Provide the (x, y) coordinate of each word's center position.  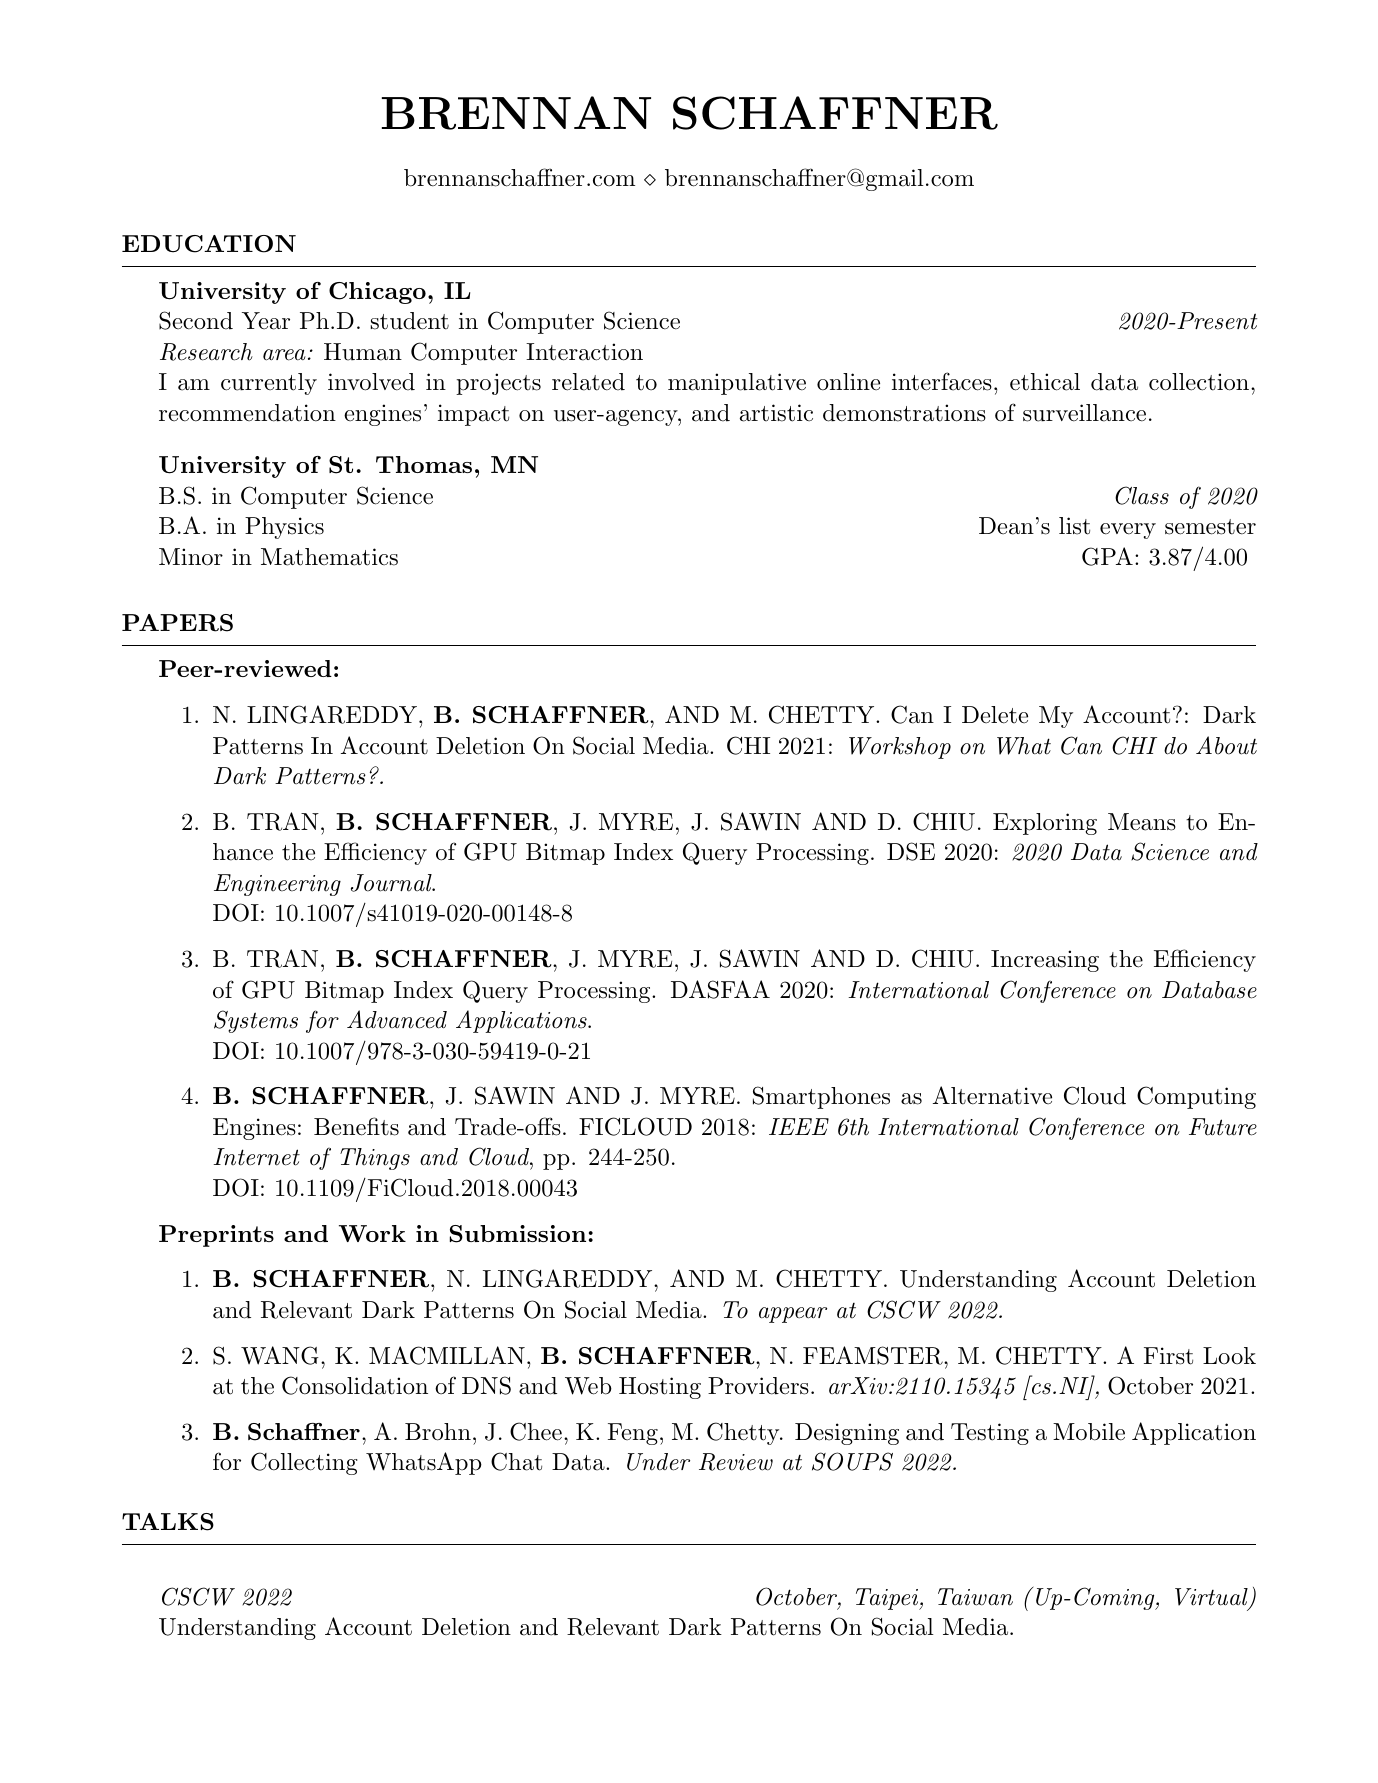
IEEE (799, 1126)
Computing (1196, 1097)
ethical (1045, 382)
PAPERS (177, 623)
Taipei (888, 1599)
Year (266, 321)
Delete (995, 715)
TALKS (168, 1522)
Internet (256, 1157)
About (1226, 745)
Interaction (584, 352)
